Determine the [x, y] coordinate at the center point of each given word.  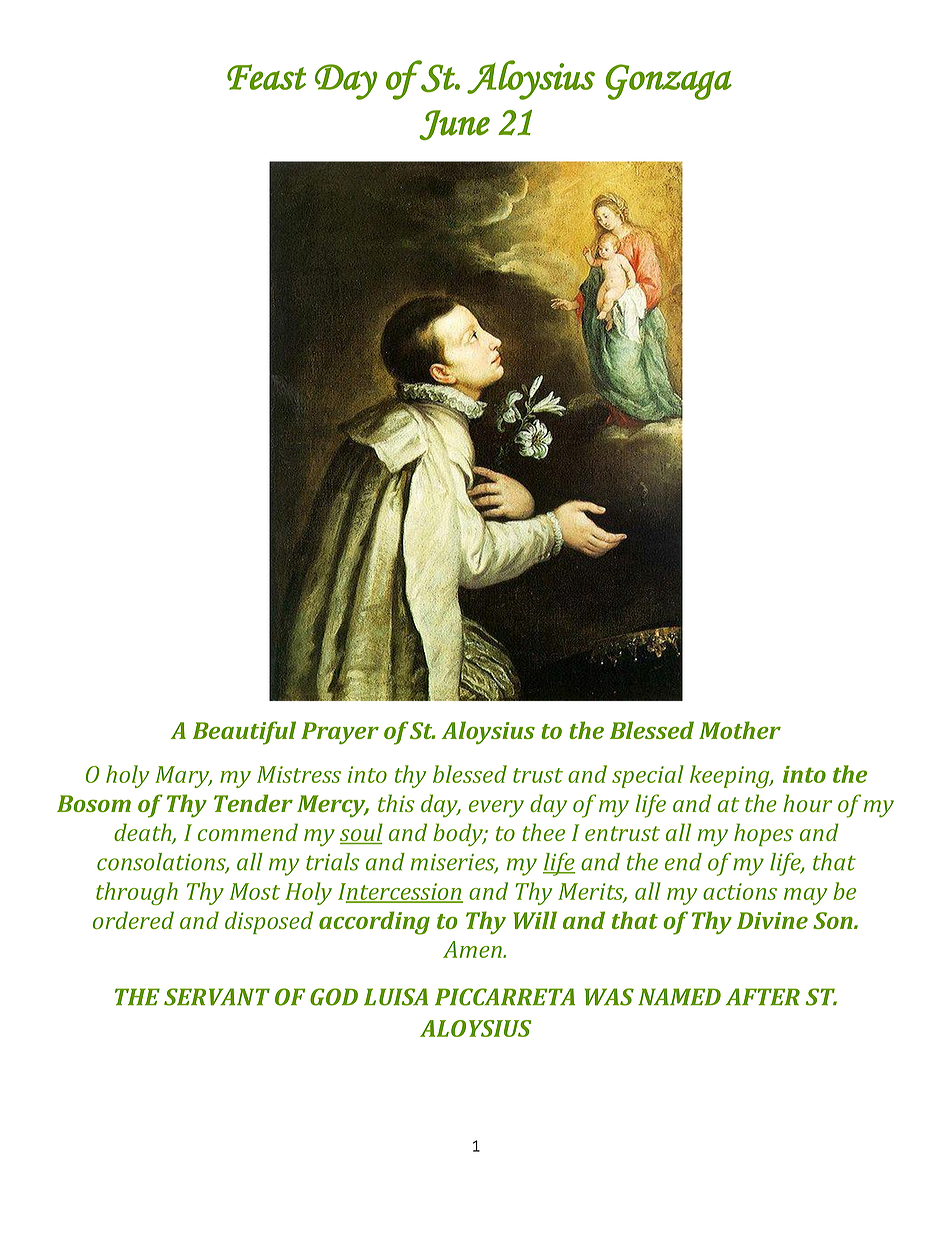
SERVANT [217, 997]
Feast [267, 77]
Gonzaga [669, 82]
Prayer [340, 733]
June [454, 125]
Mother [740, 730]
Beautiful [244, 733]
